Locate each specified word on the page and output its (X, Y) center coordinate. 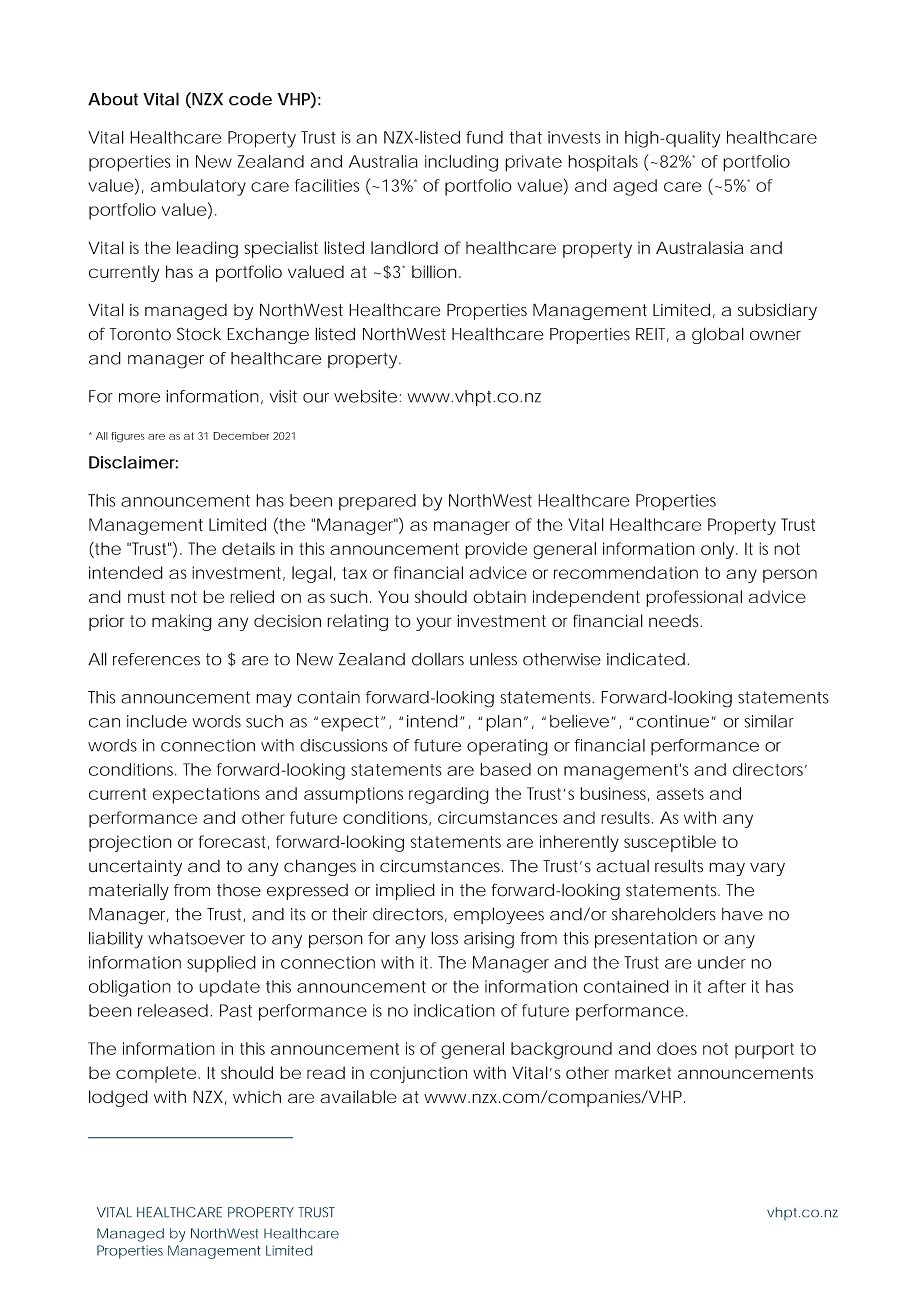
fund (484, 137)
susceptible (670, 843)
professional (694, 598)
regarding (449, 795)
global (718, 335)
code (250, 99)
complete (156, 1074)
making (182, 622)
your (434, 624)
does (677, 1048)
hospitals (603, 163)
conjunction (418, 1074)
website (365, 396)
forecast (234, 842)
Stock (199, 334)
